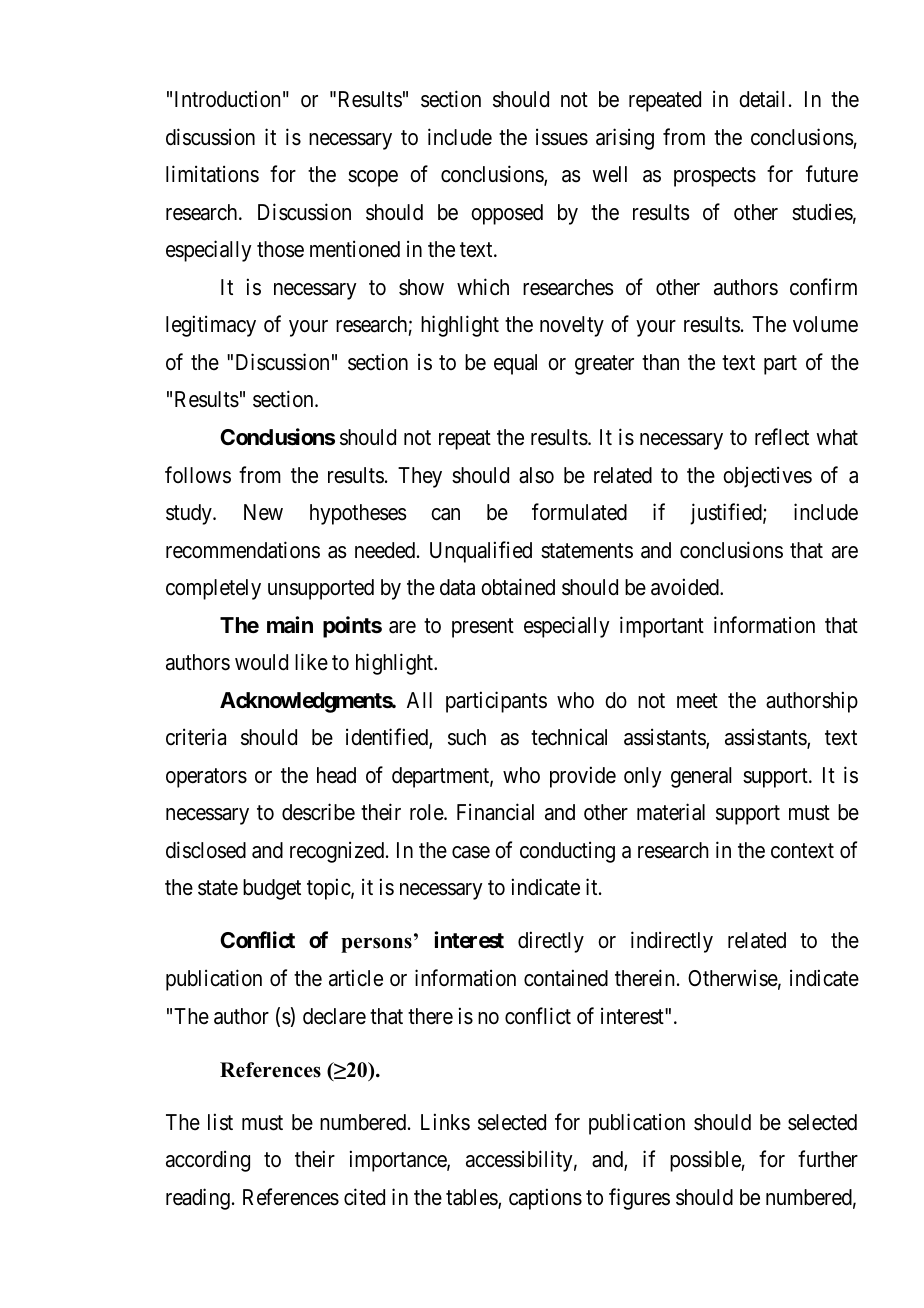 This image has width=924, height=1308. What do you see at coordinates (481, 552) in the image?
I see `Unqualified` at bounding box center [481, 552].
